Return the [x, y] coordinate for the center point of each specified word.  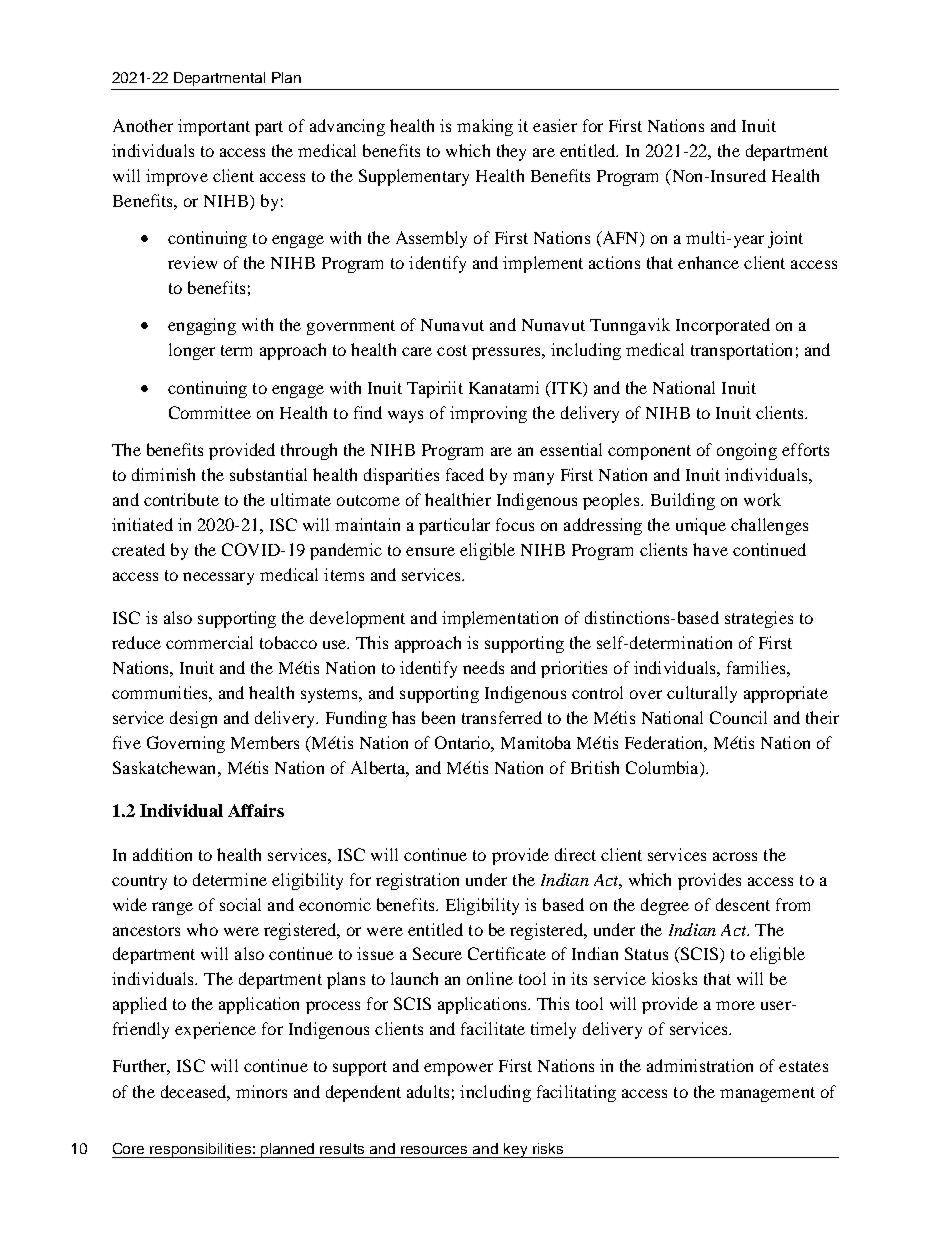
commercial [209, 642]
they [511, 152]
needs [483, 667]
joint [785, 239]
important [214, 127]
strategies [759, 619]
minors [261, 1091]
